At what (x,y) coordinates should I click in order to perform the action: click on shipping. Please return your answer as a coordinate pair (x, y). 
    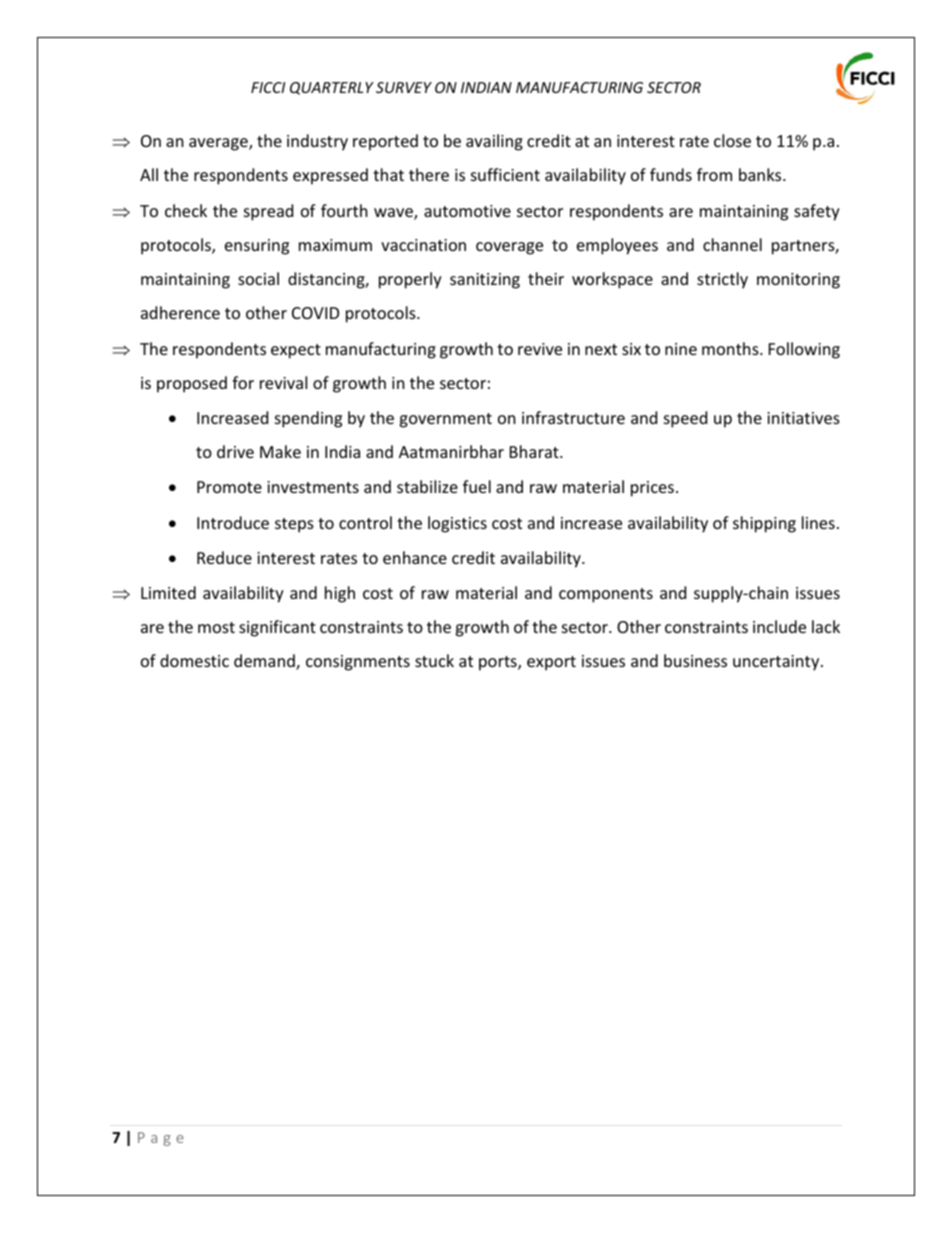
    Looking at the image, I should click on (764, 524).
